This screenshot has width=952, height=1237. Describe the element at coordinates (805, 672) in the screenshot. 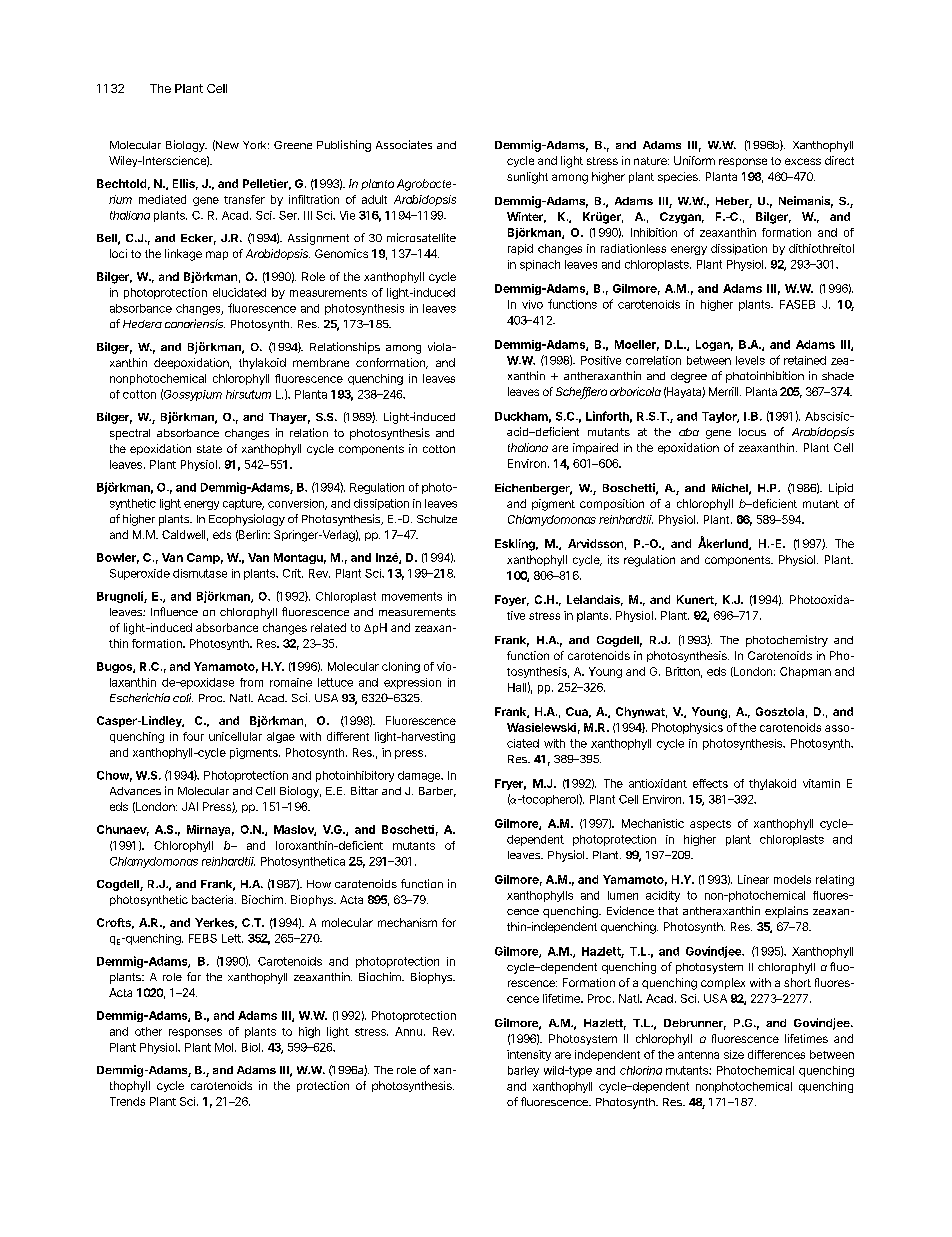

I see `Chapman` at that location.
